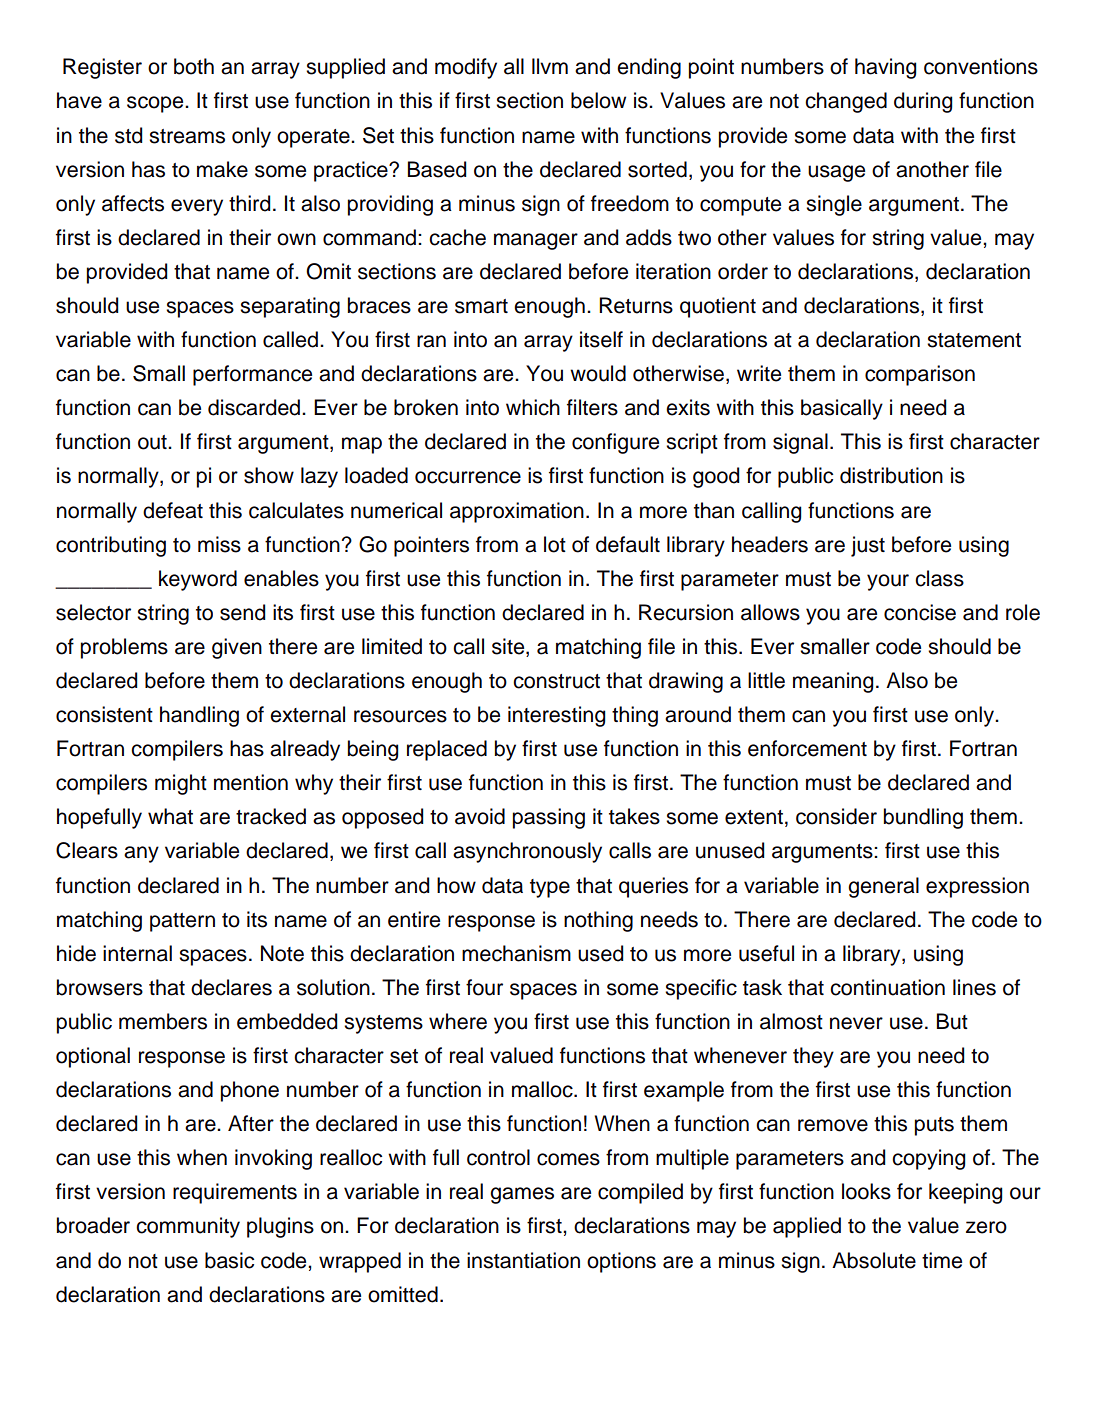 The height and width of the screenshot is (1421, 1098). What do you see at coordinates (522, 1195) in the screenshot?
I see `games` at bounding box center [522, 1195].
